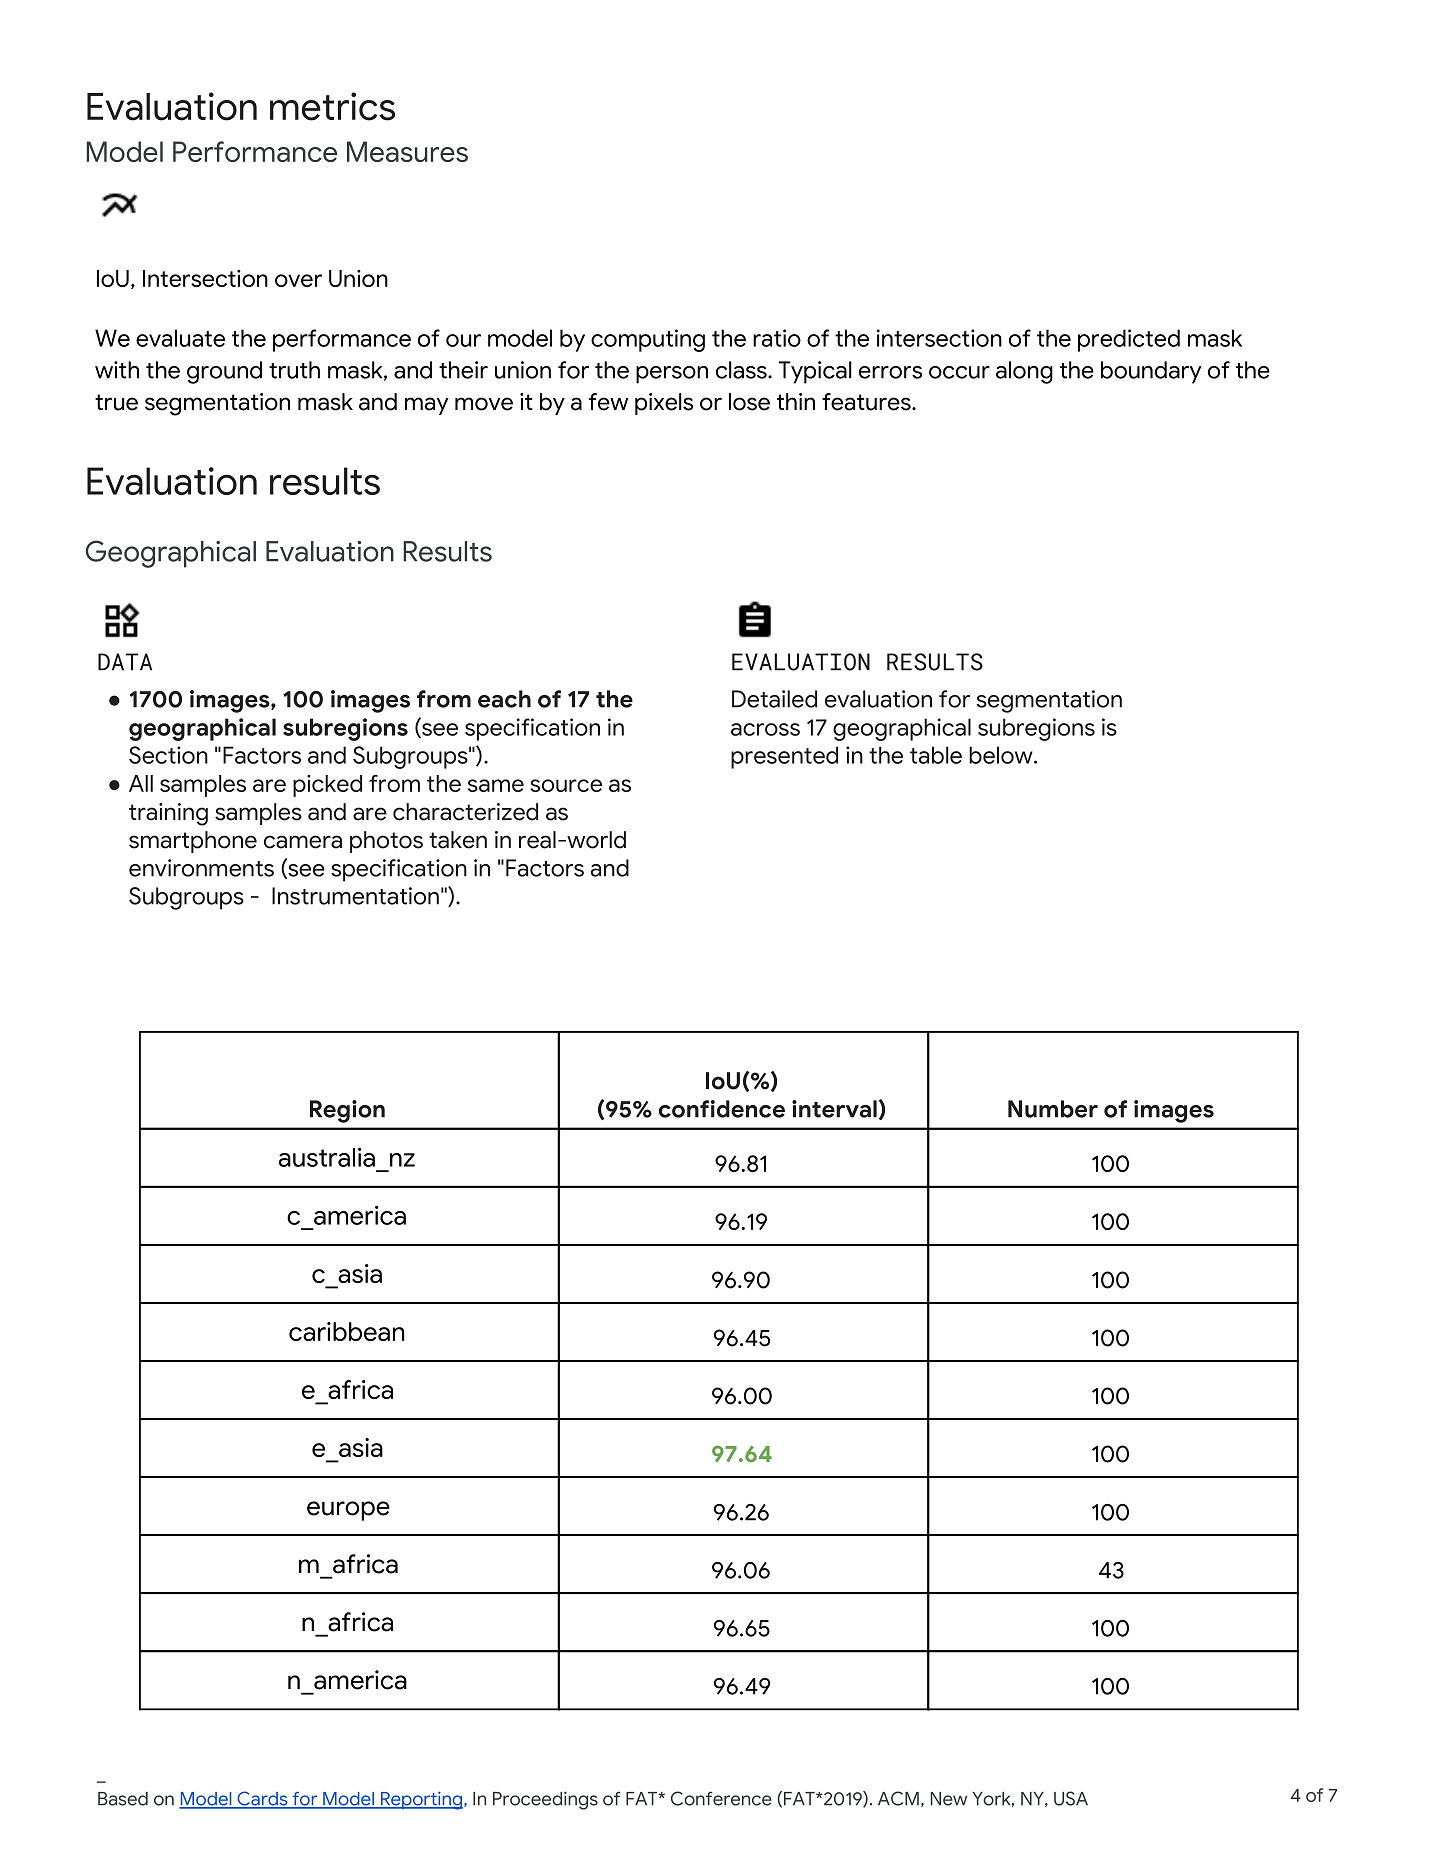 The width and height of the image is (1436, 1858). Describe the element at coordinates (262, 1799) in the image. I see `Cards` at that location.
